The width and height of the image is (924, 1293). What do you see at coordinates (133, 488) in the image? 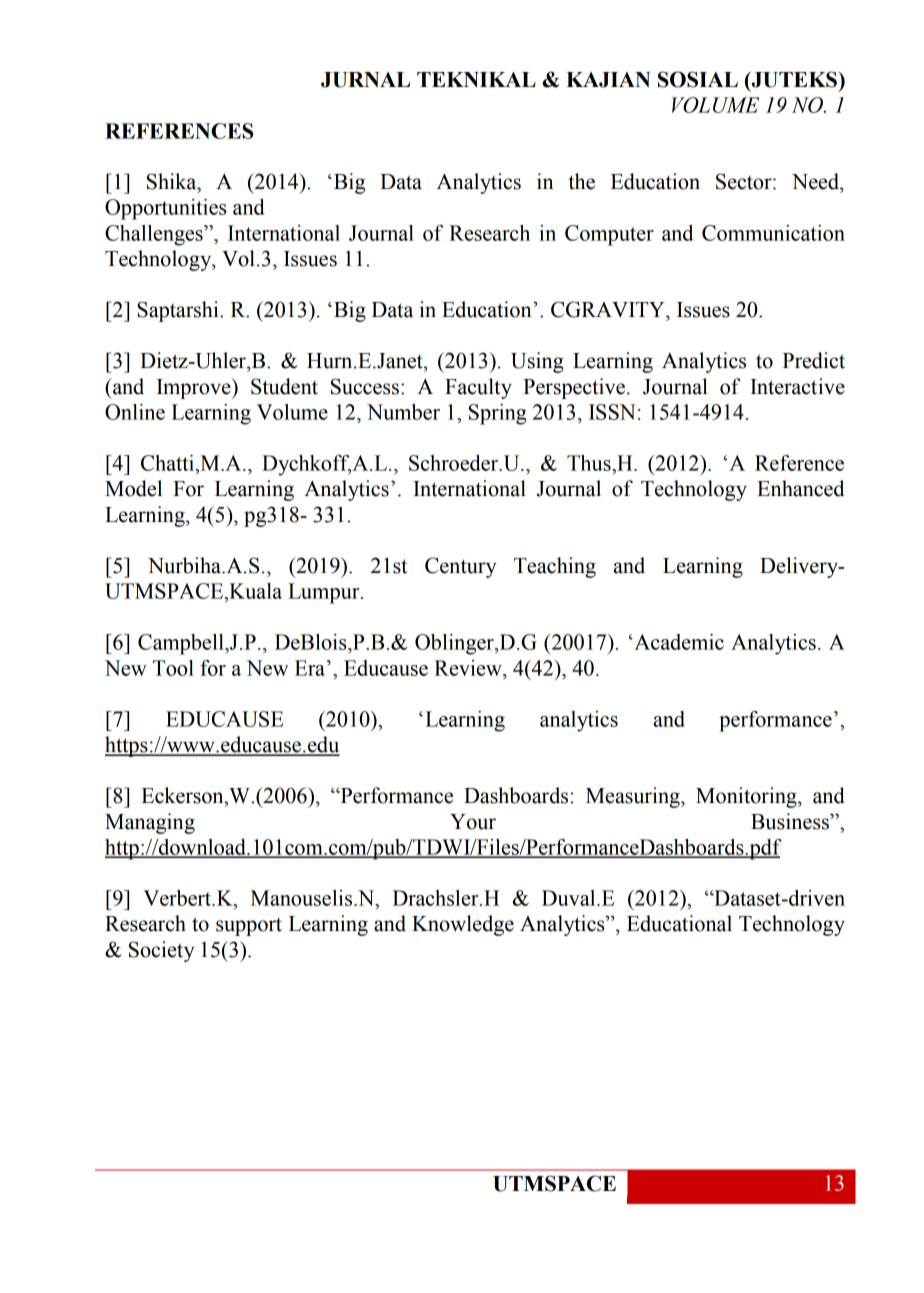
I see `Model` at bounding box center [133, 488].
